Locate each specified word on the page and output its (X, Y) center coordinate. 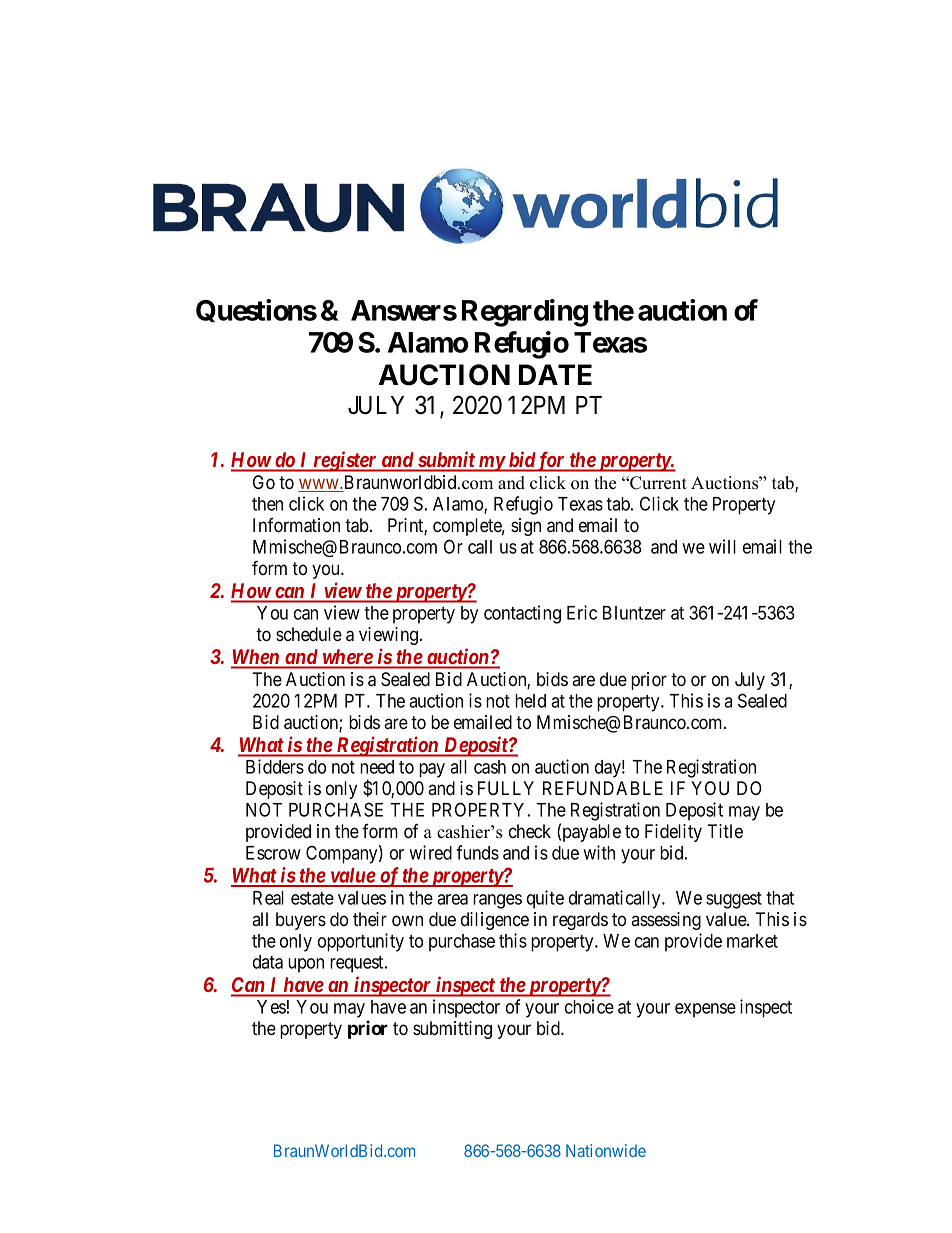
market (752, 941)
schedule (309, 634)
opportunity (361, 942)
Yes (271, 1007)
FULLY (506, 788)
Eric (582, 612)
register (345, 461)
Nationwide (606, 1150)
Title (725, 831)
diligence (495, 921)
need (377, 767)
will (722, 546)
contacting (522, 614)
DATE (555, 374)
